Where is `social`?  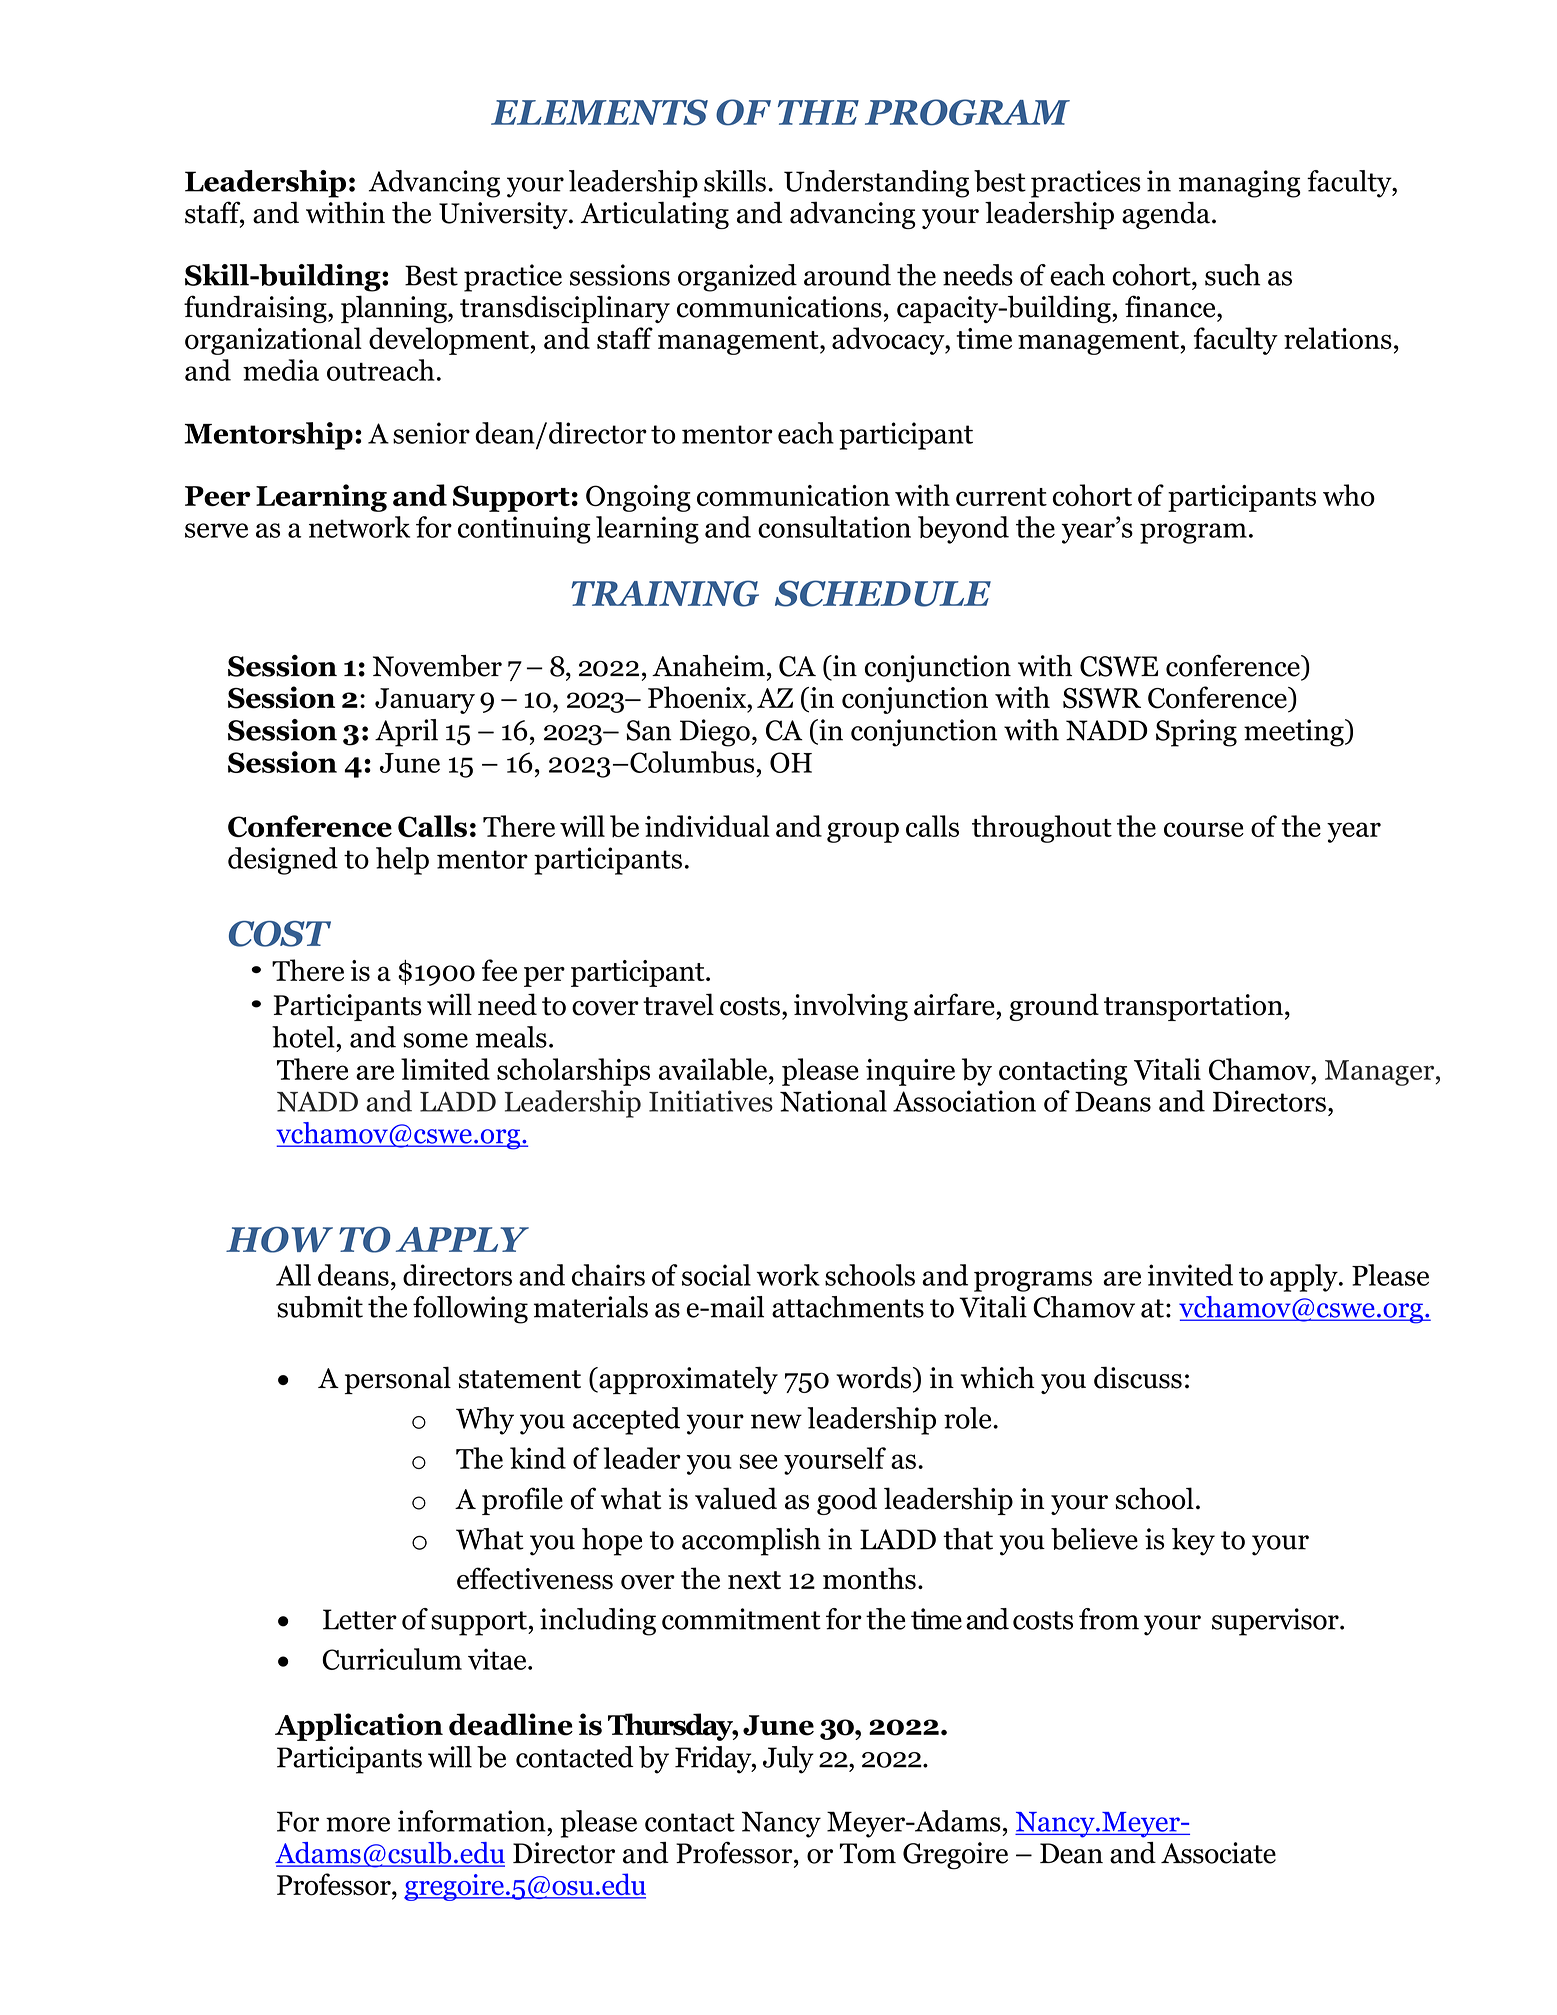 social is located at coordinates (716, 1275).
